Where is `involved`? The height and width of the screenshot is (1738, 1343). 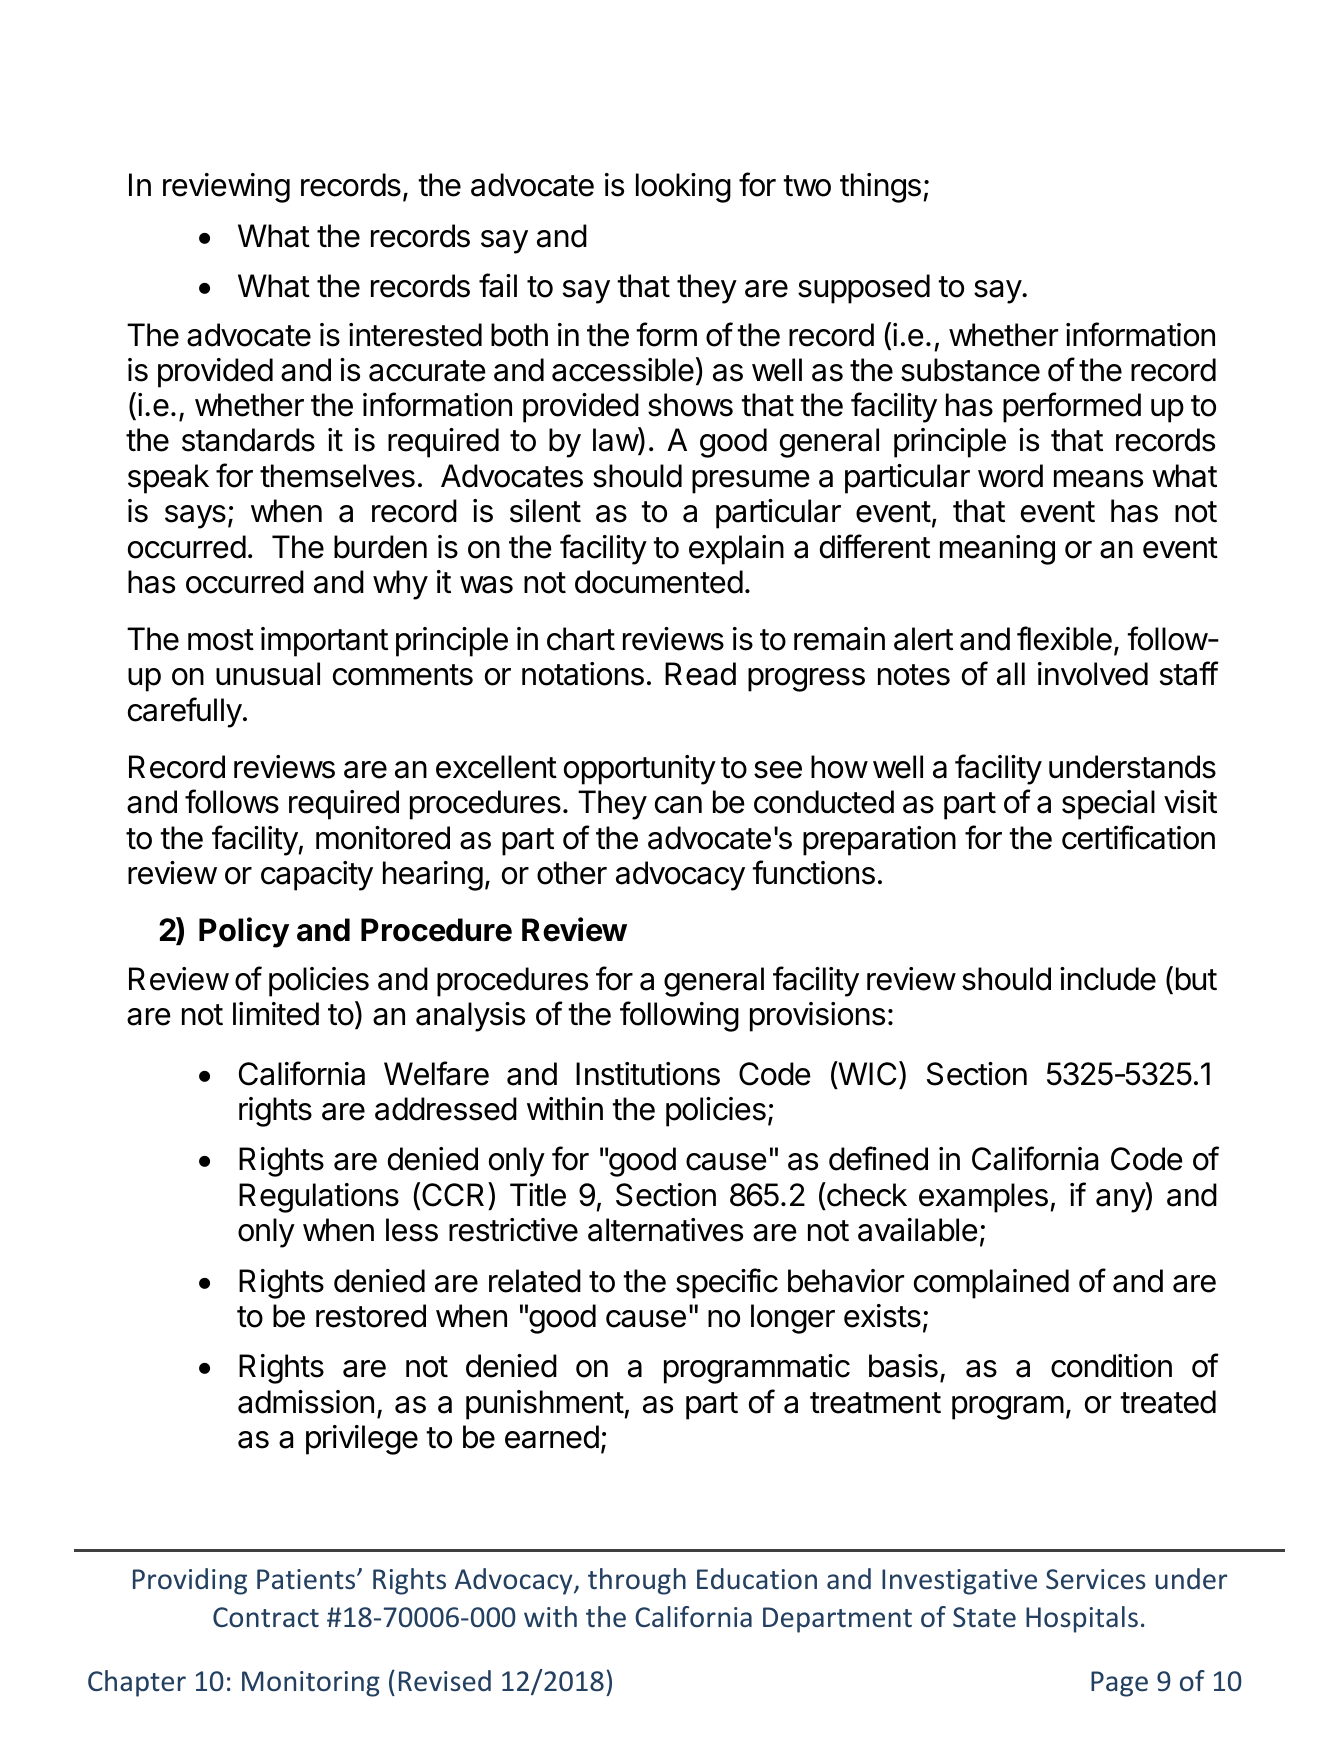 involved is located at coordinates (1093, 674).
